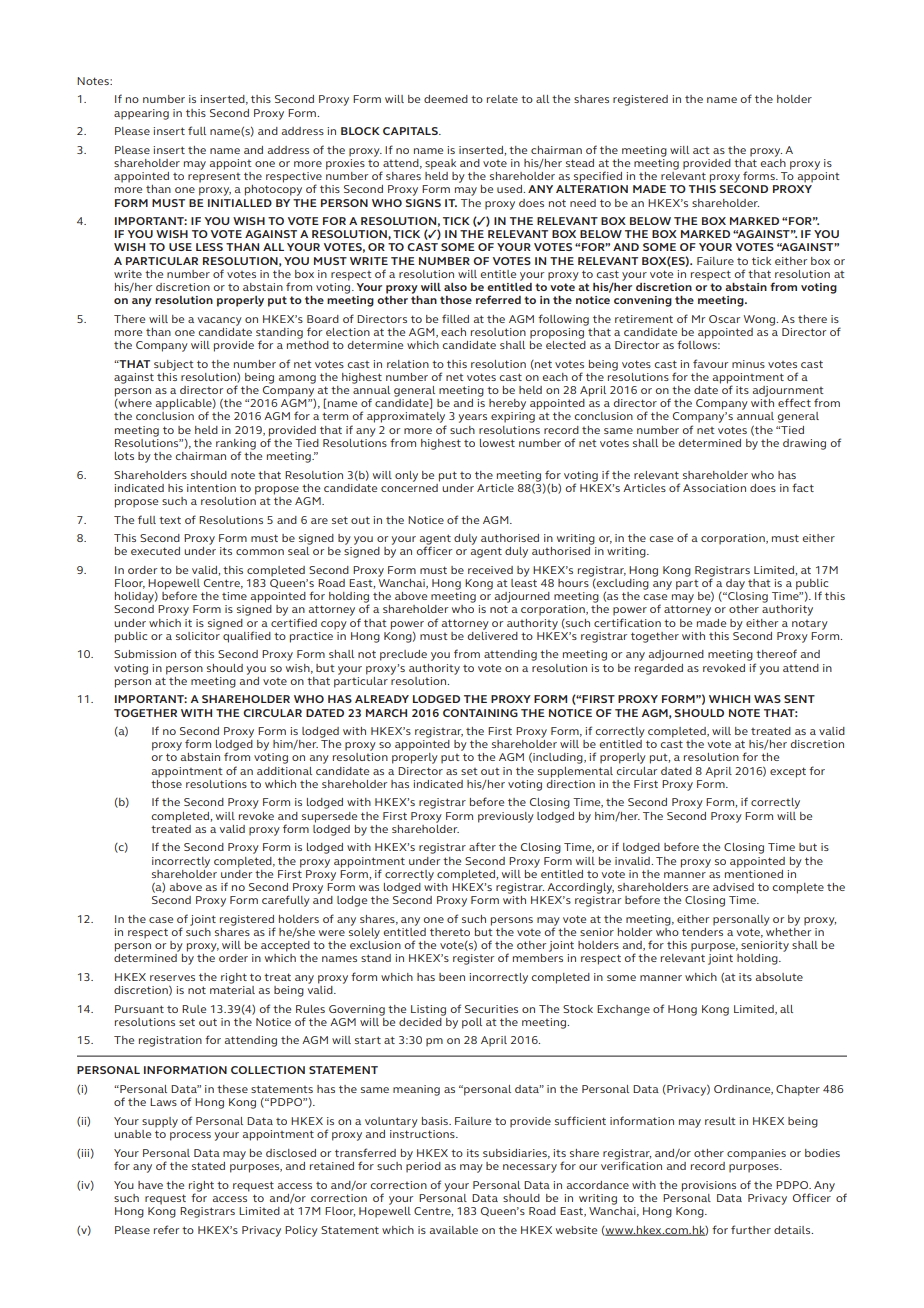 The height and width of the page is (1308, 924). Describe the element at coordinates (592, 189) in the page. I see `ALTERATION` at that location.
